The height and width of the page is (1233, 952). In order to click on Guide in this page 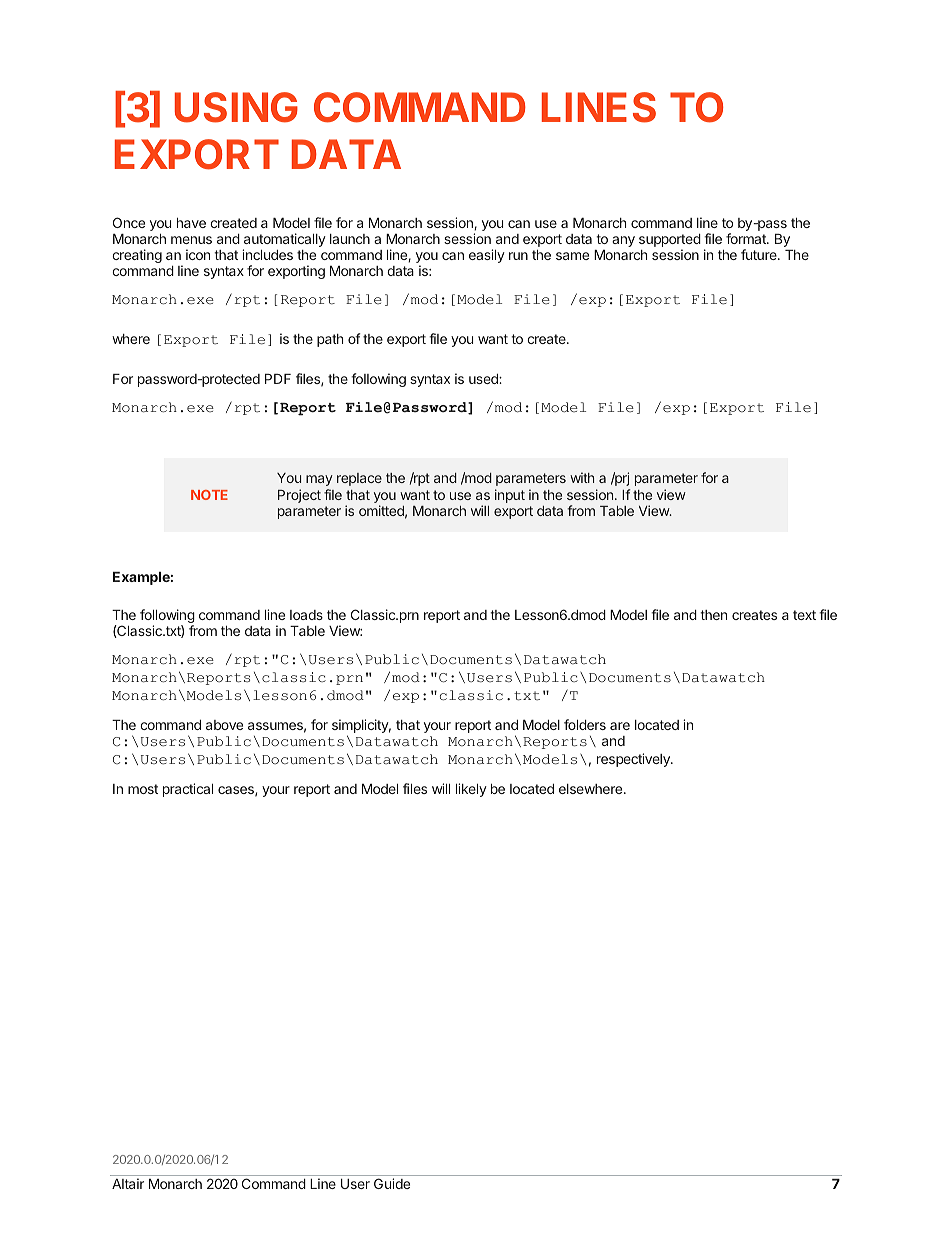, I will do `click(392, 1183)`.
